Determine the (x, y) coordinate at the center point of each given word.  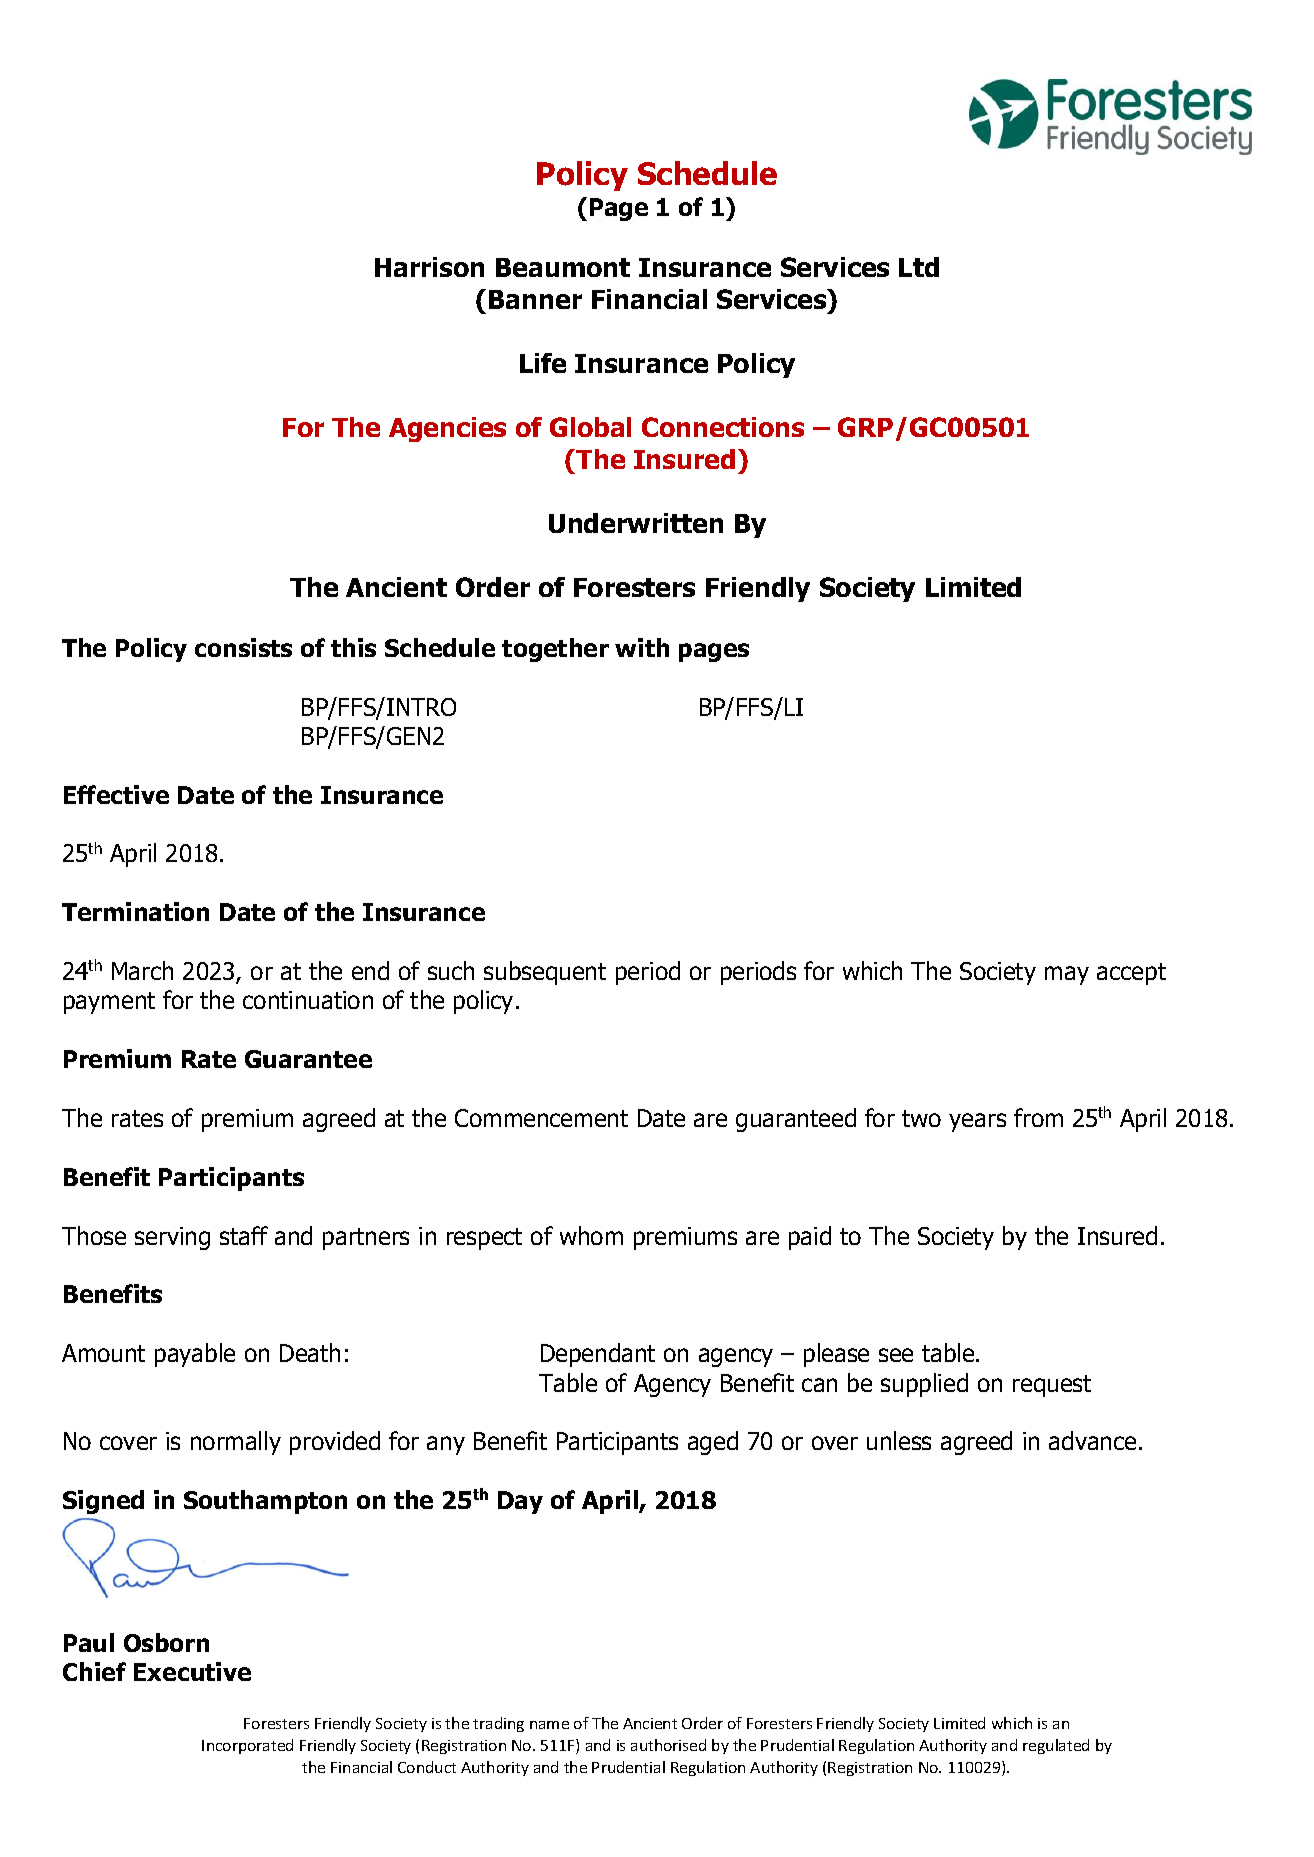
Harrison (429, 267)
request (1052, 1386)
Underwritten (636, 523)
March (142, 970)
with (642, 647)
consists (243, 647)
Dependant (598, 1355)
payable (195, 1355)
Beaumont (563, 267)
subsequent (545, 973)
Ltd (919, 267)
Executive (192, 1671)
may (1067, 975)
